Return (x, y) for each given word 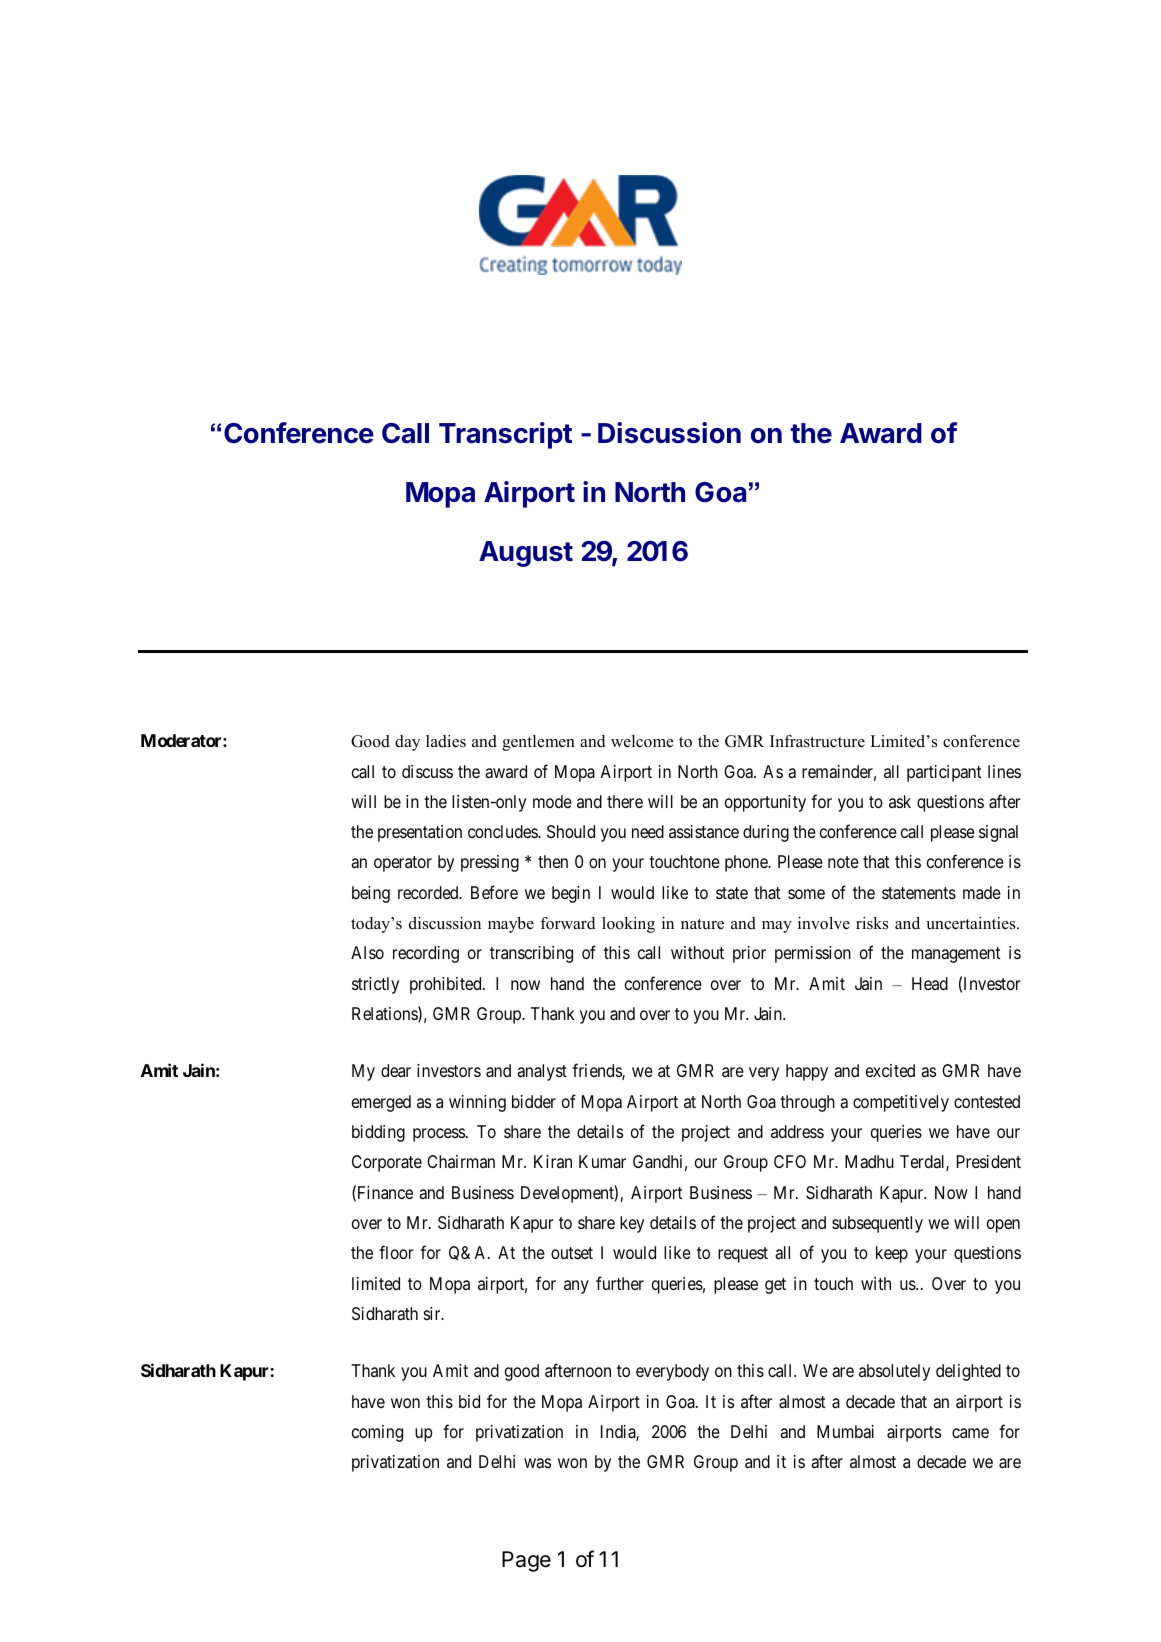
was (537, 1463)
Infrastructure (817, 741)
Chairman (461, 1161)
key (632, 1224)
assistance (704, 831)
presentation (420, 833)
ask (900, 801)
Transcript (505, 435)
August (526, 554)
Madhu (869, 1162)
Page (526, 1561)
